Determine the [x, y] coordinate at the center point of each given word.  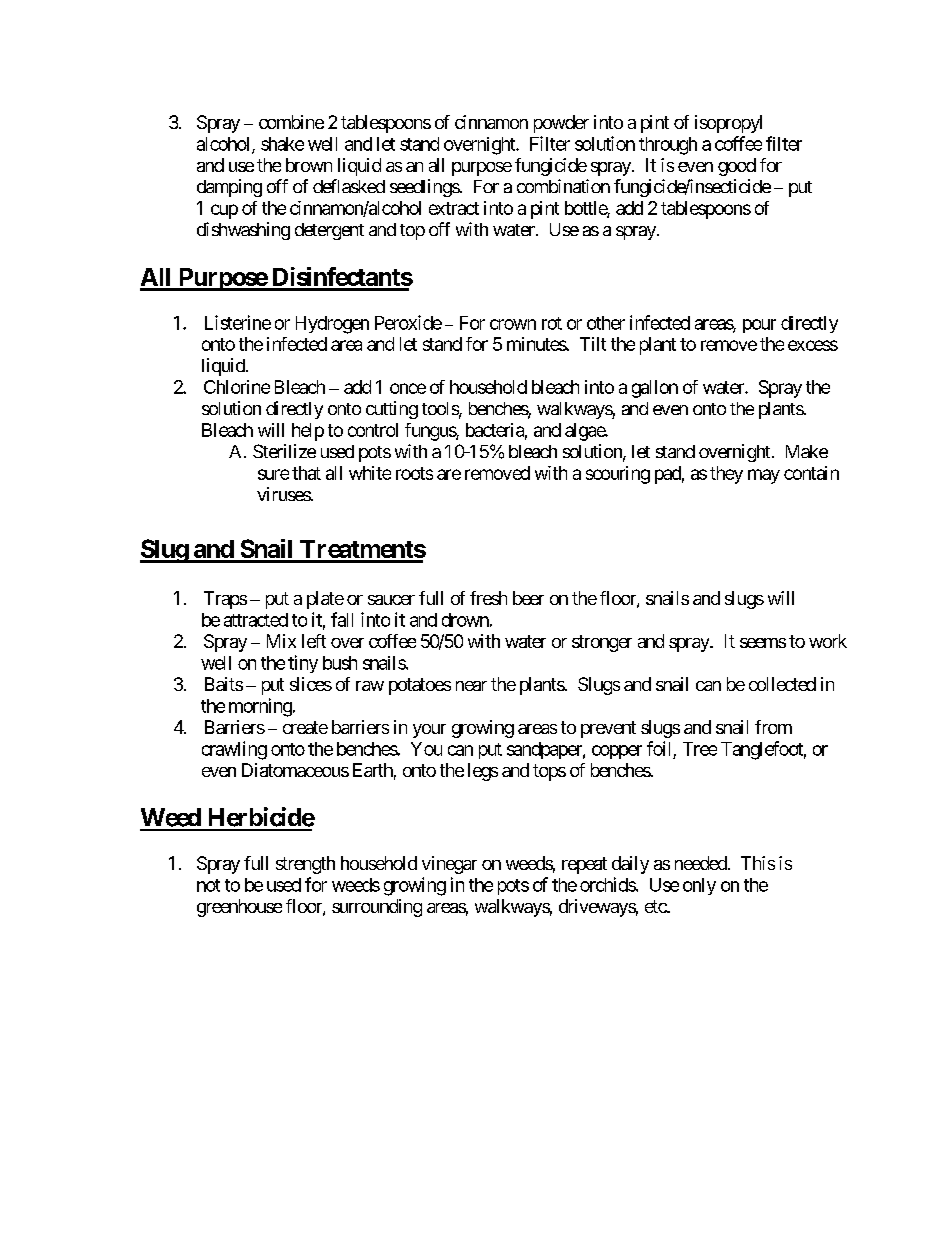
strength [305, 865]
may [764, 476]
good [737, 167]
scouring [618, 475]
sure [273, 474]
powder [561, 124]
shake [282, 144]
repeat [584, 865]
